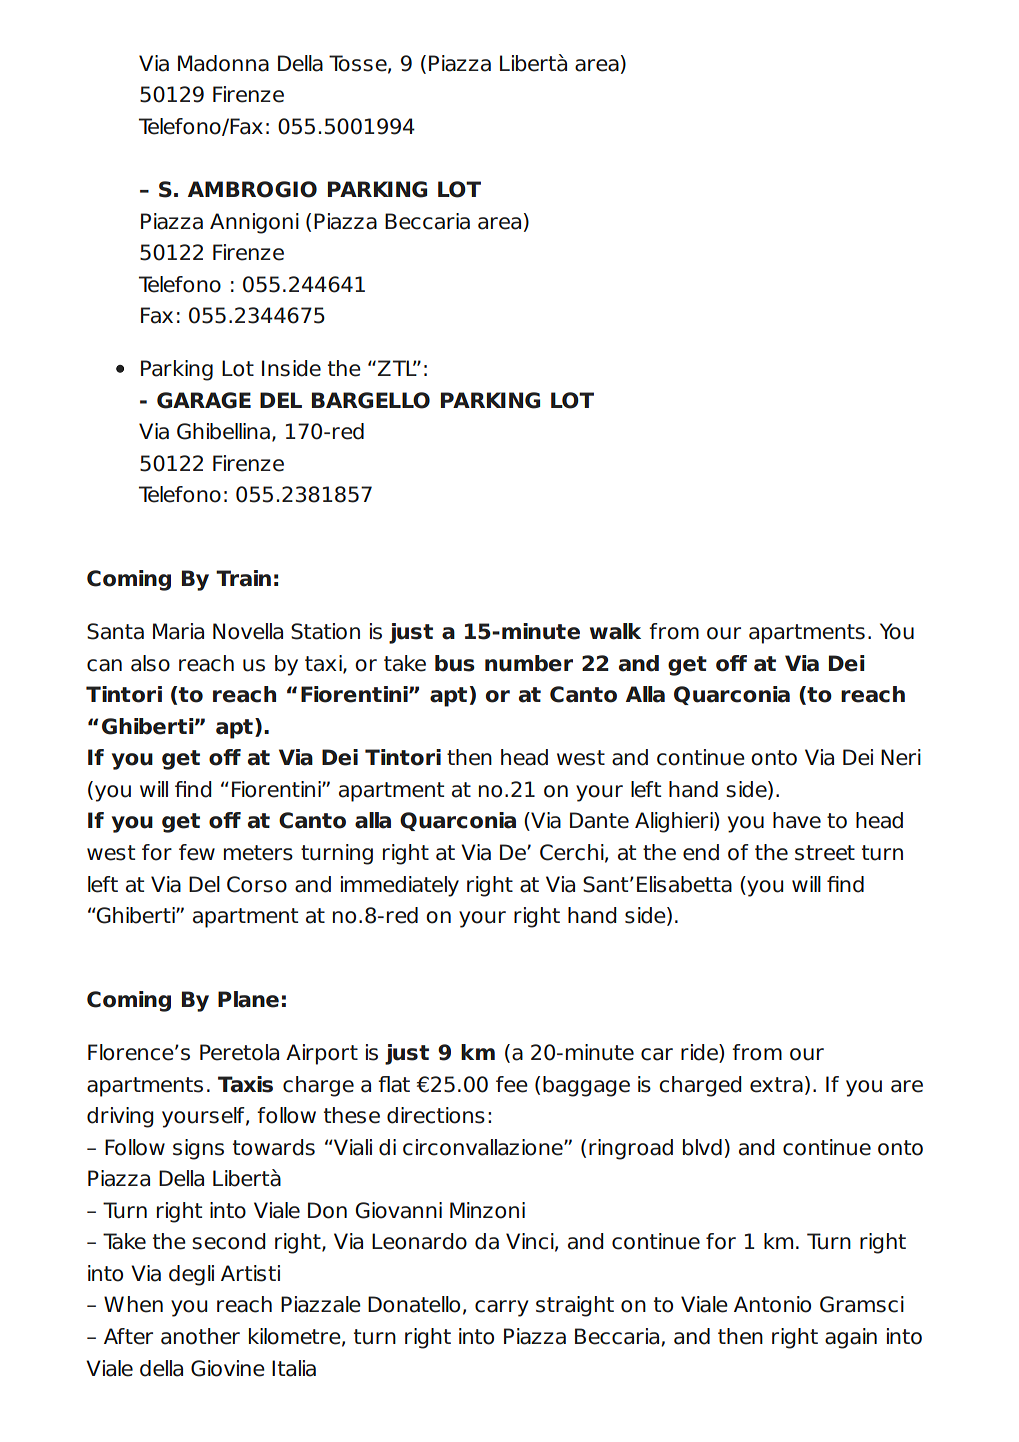 Image resolution: width=1019 pixels, height=1442 pixels. What do you see at coordinates (150, 663) in the page?
I see `also` at bounding box center [150, 663].
